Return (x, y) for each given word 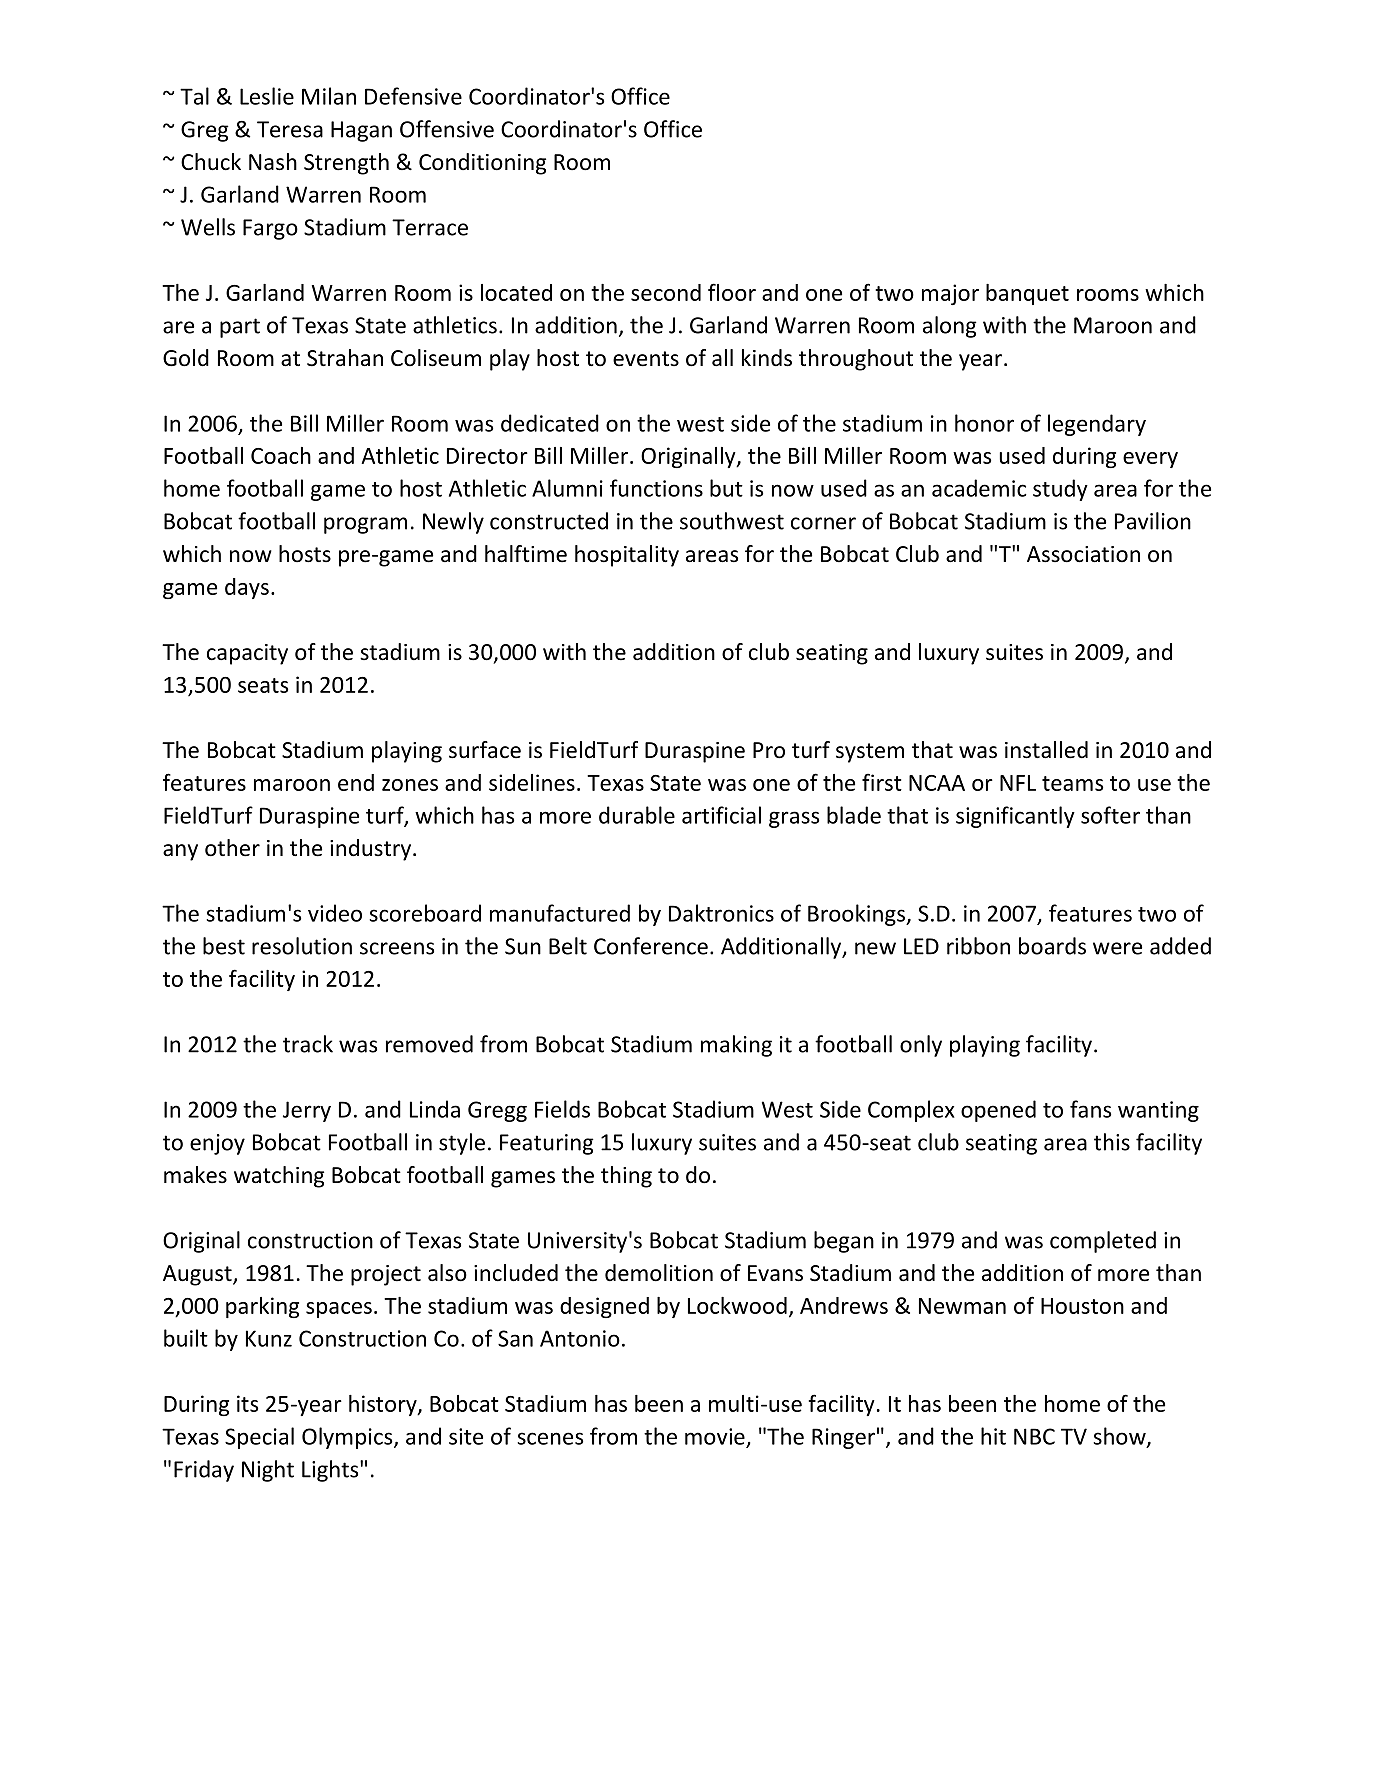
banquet (1027, 294)
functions (656, 488)
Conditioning (482, 164)
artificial (721, 815)
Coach (281, 455)
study (1060, 490)
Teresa (290, 129)
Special (259, 1438)
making (736, 1046)
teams (1072, 783)
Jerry (307, 1111)
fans (1090, 1109)
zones (410, 785)
